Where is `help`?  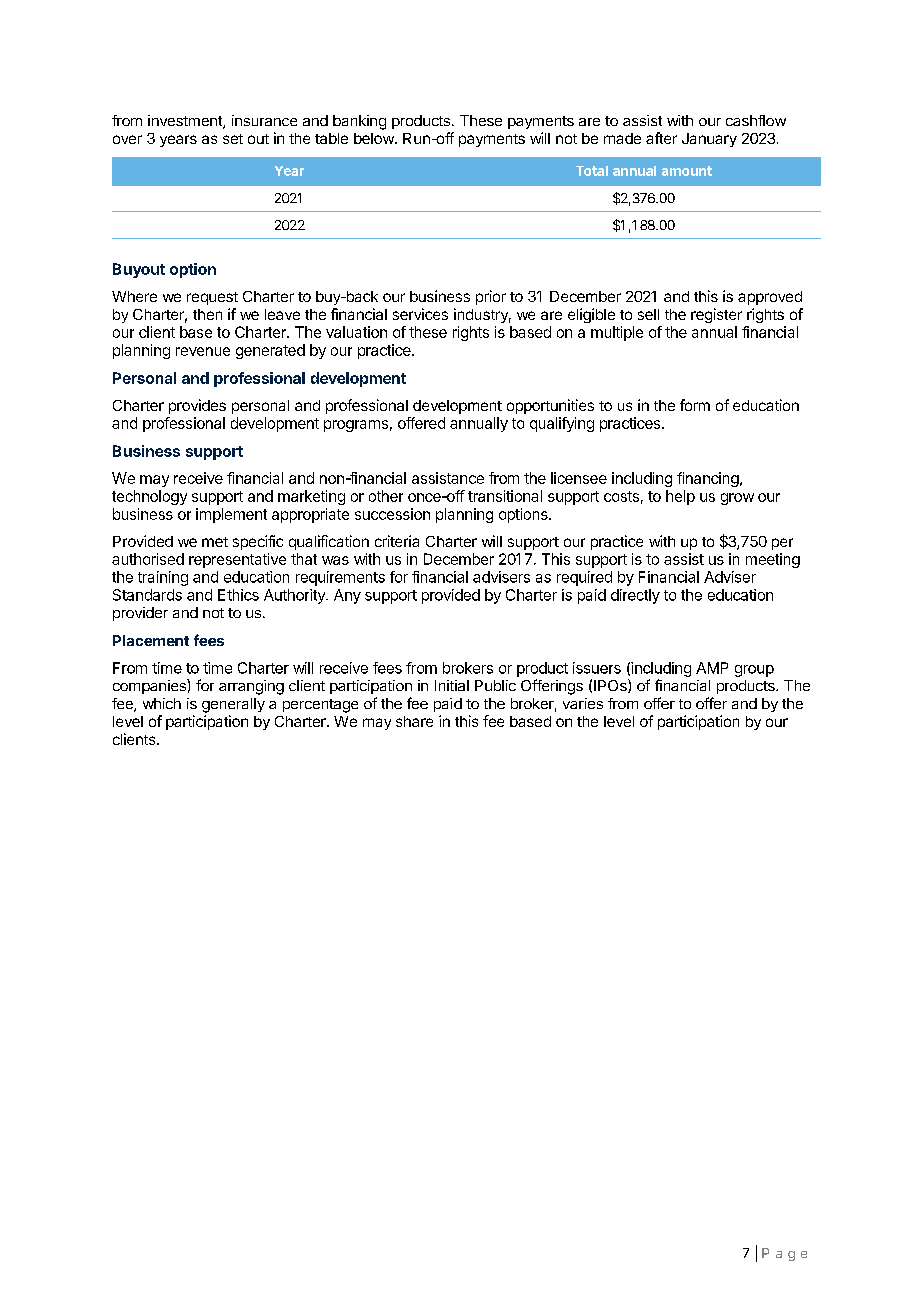 help is located at coordinates (680, 497).
